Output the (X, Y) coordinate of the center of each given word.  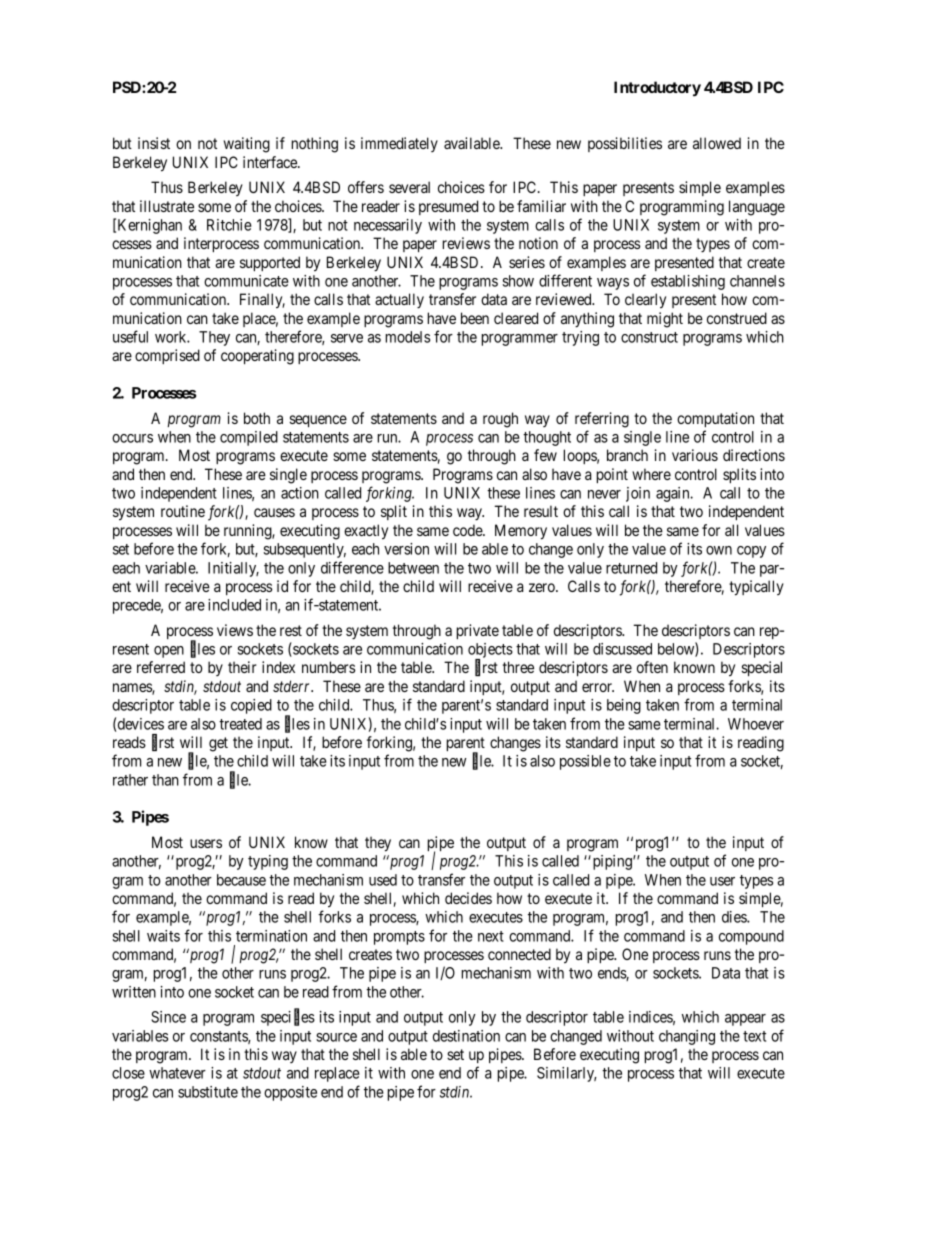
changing (687, 1037)
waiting (247, 145)
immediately (399, 144)
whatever (177, 1073)
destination (466, 1036)
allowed (717, 143)
